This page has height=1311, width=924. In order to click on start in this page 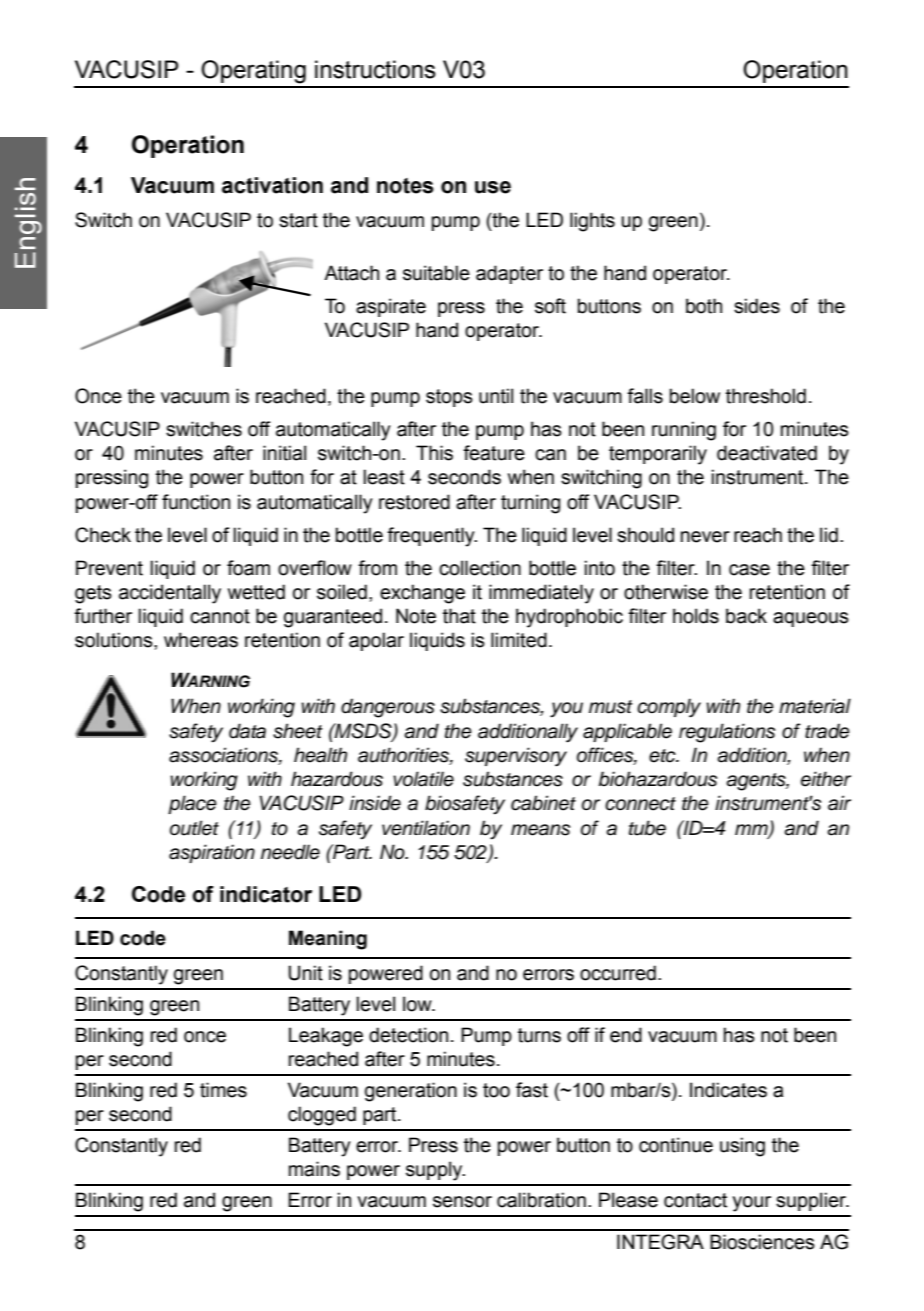, I will do `click(298, 220)`.
